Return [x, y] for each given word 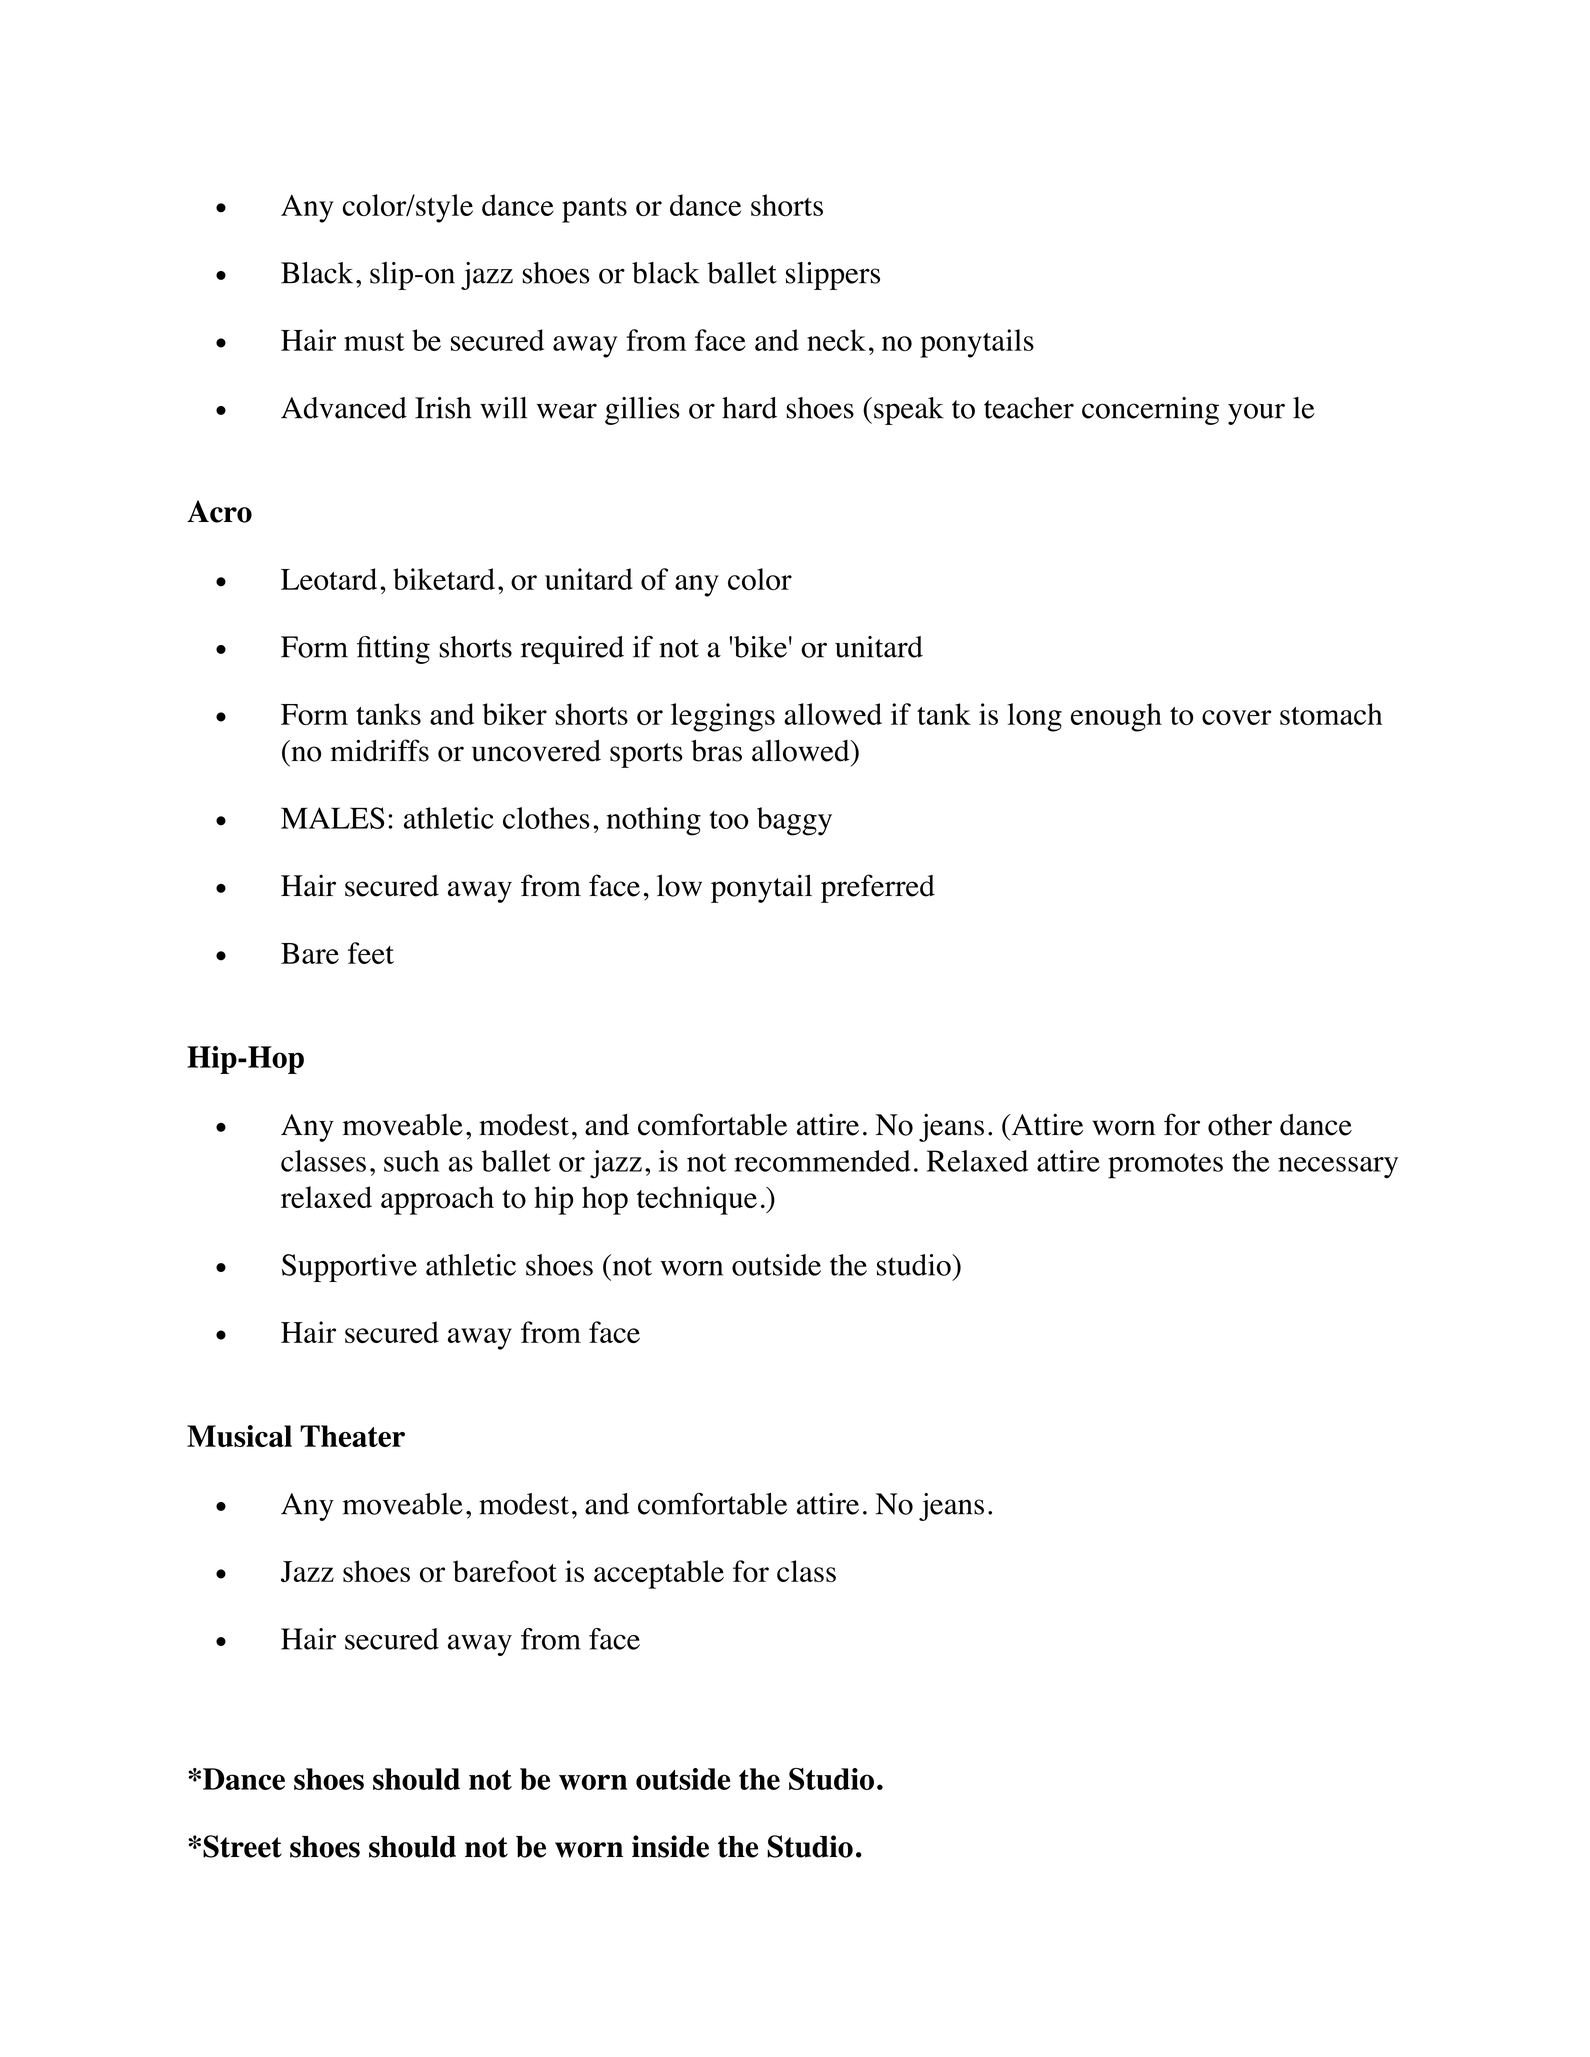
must [374, 342]
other [1240, 1125]
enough [1116, 717]
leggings [723, 717]
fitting [393, 650]
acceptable [659, 1574]
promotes [1165, 1166]
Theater [352, 1436]
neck [836, 340]
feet [371, 953]
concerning [1150, 411]
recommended [822, 1161]
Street [242, 1846]
